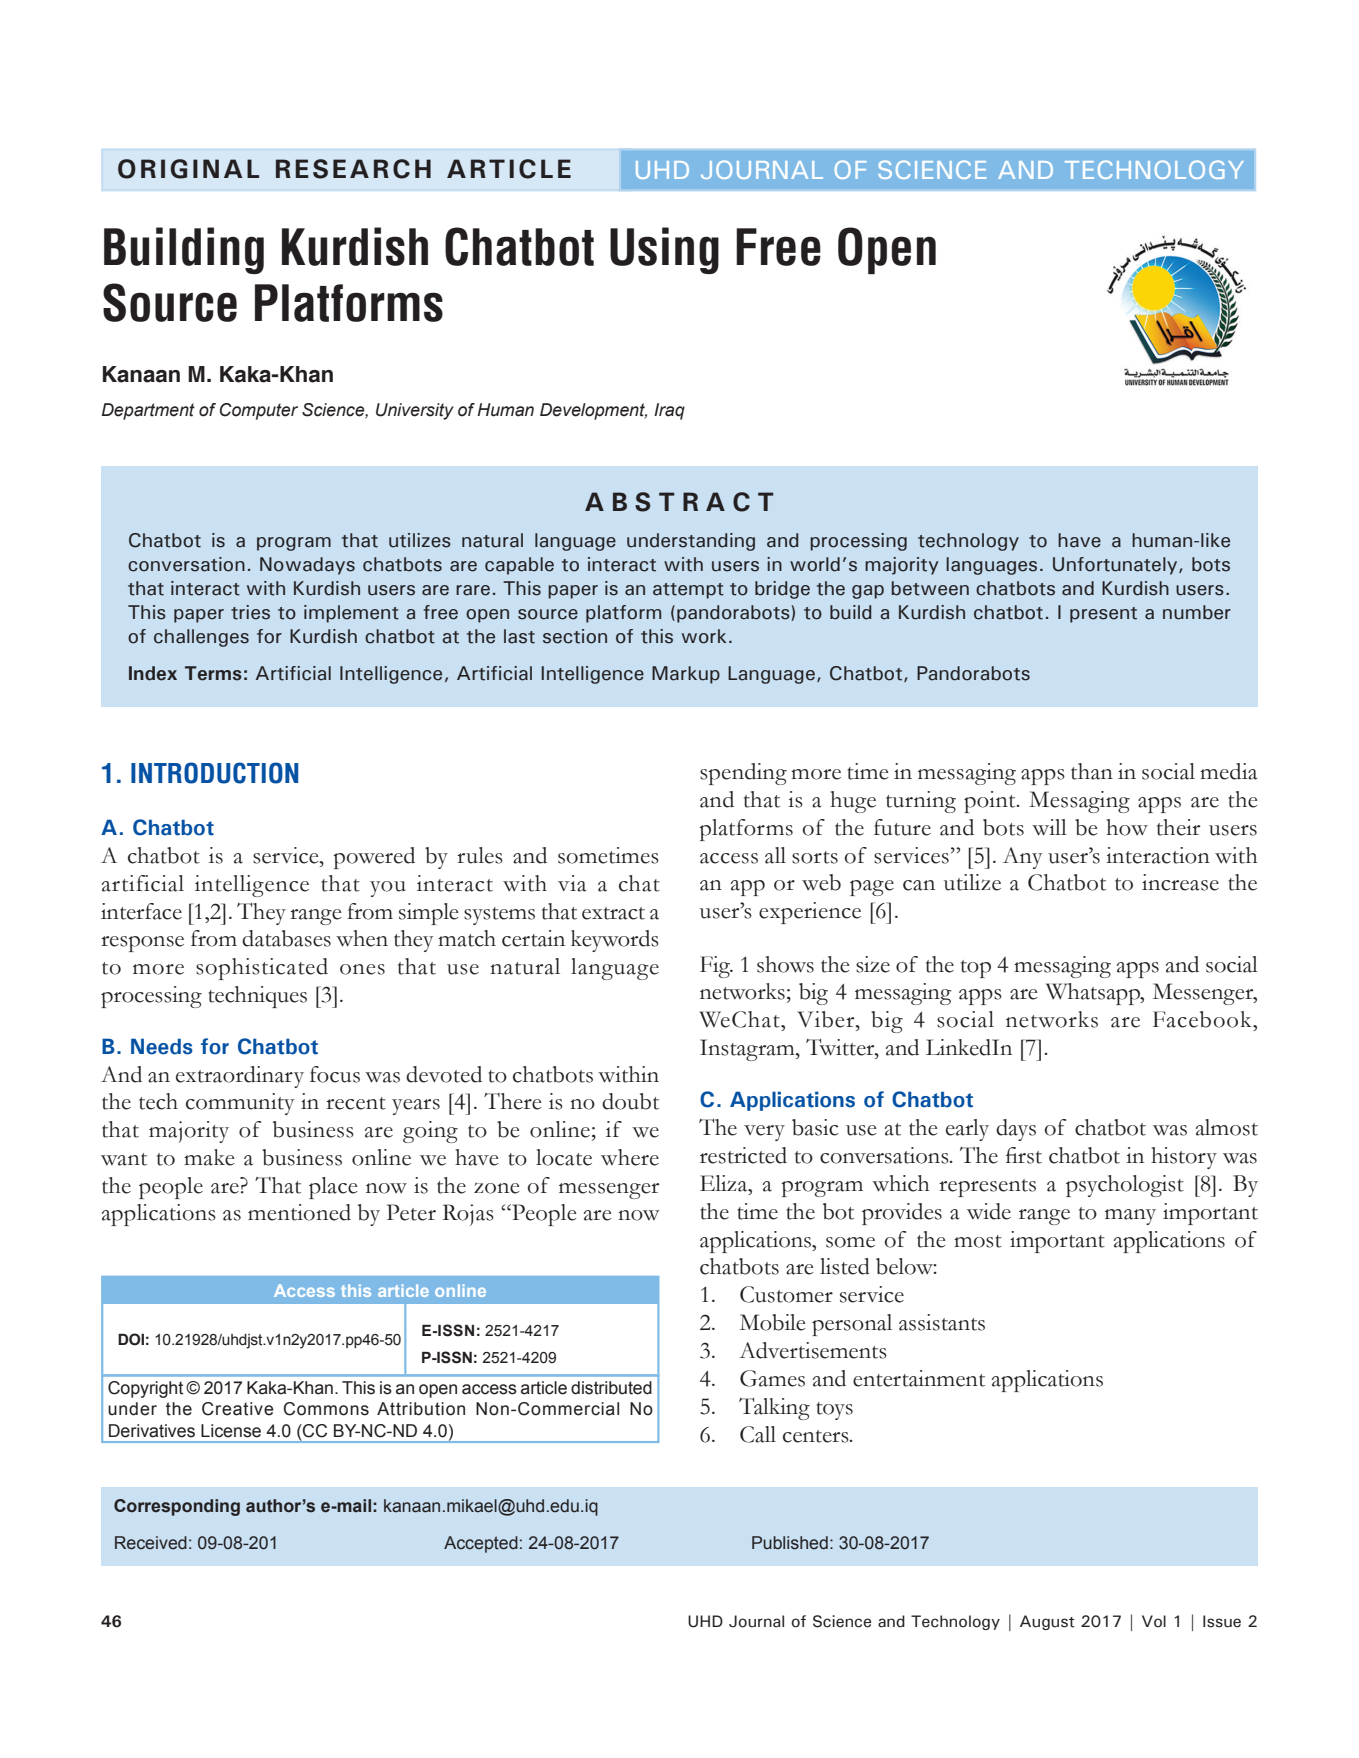 This document has width=1359, height=1758. What do you see at coordinates (259, 411) in the document?
I see `Computer` at bounding box center [259, 411].
